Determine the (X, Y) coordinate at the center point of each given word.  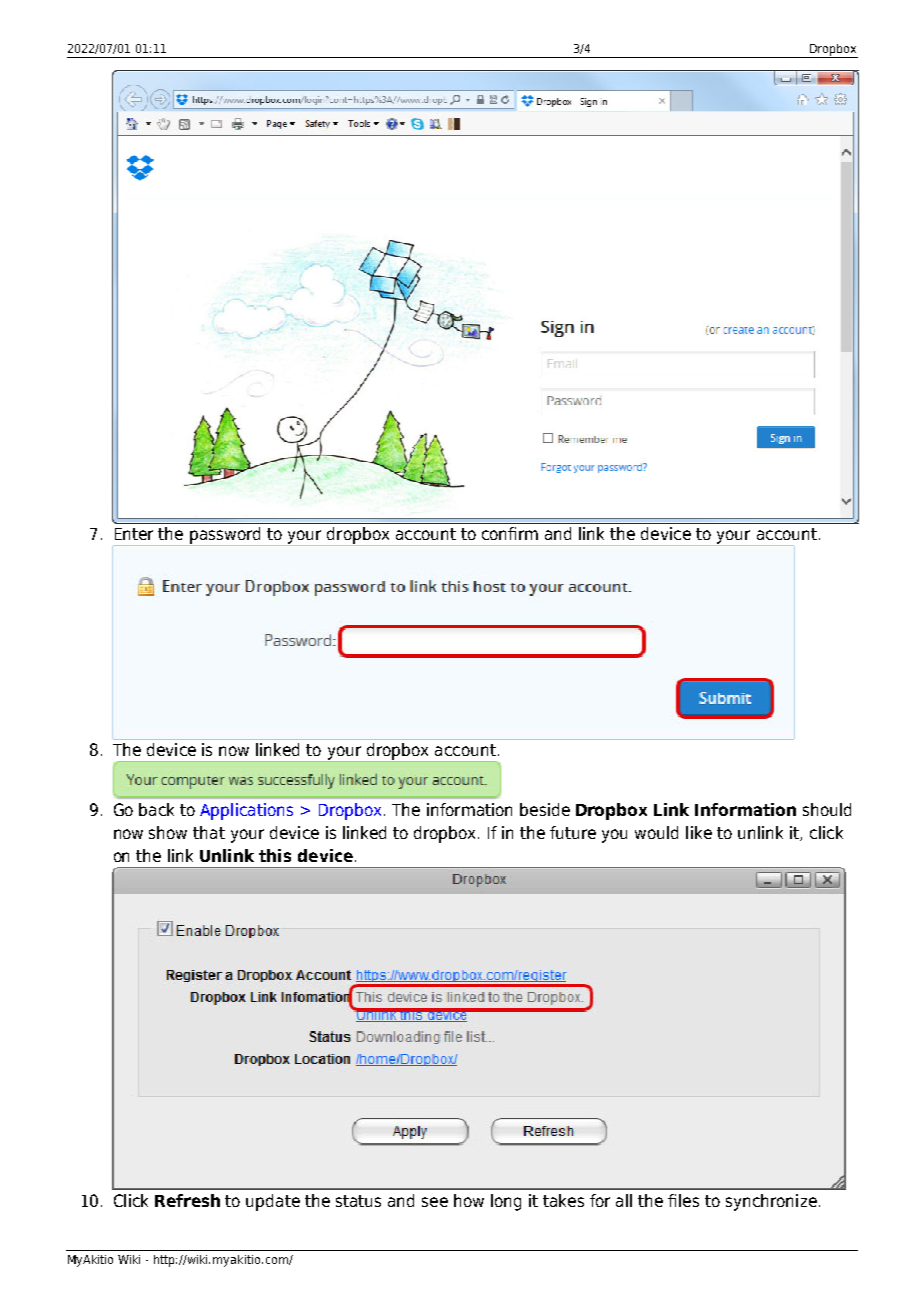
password (225, 535)
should (827, 809)
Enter (134, 534)
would (656, 832)
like (699, 832)
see (435, 1202)
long (506, 1202)
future (573, 832)
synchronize (771, 1202)
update (273, 1202)
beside (545, 809)
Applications (246, 811)
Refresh (187, 1200)
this (275, 855)
